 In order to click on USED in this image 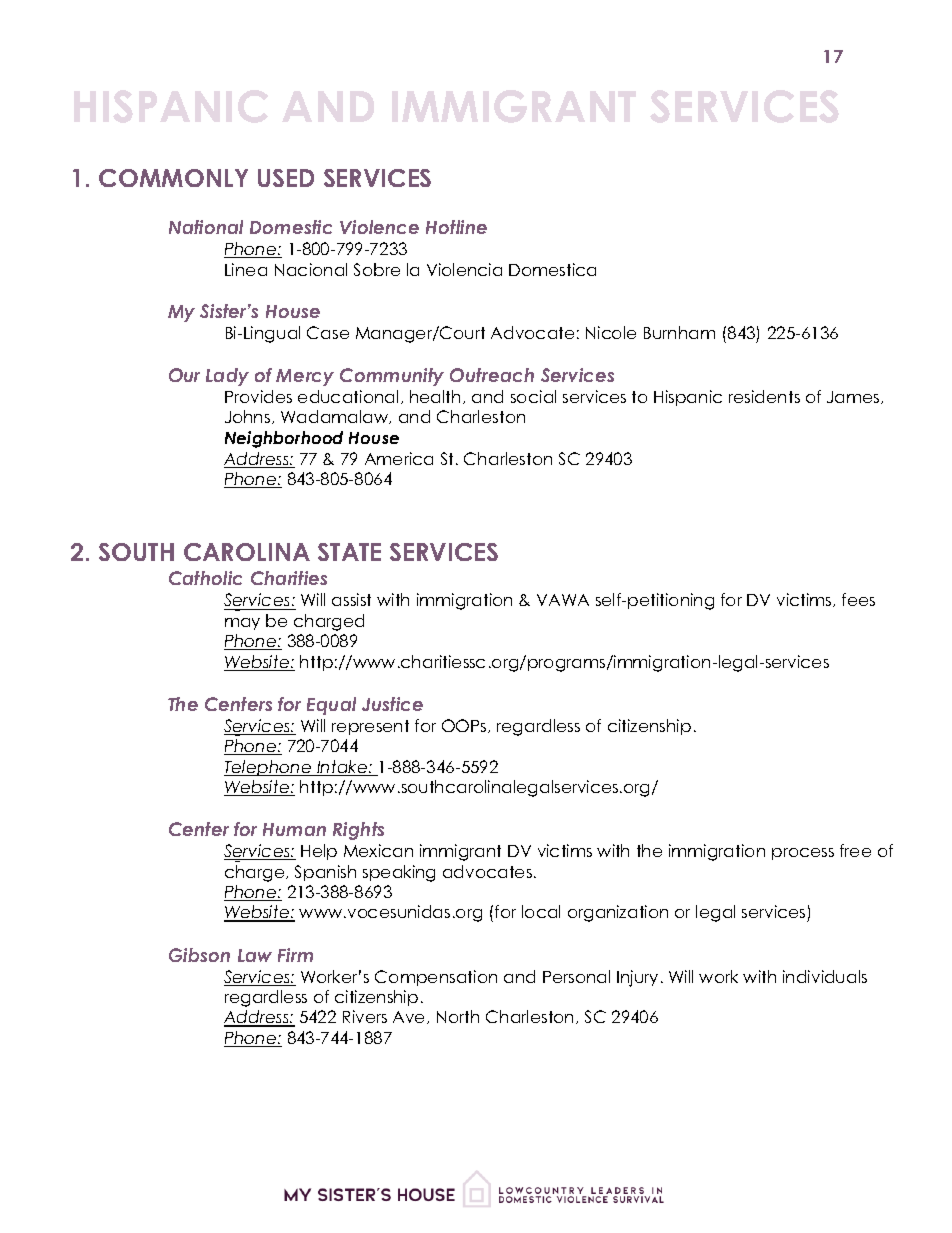, I will do `click(286, 178)`.
